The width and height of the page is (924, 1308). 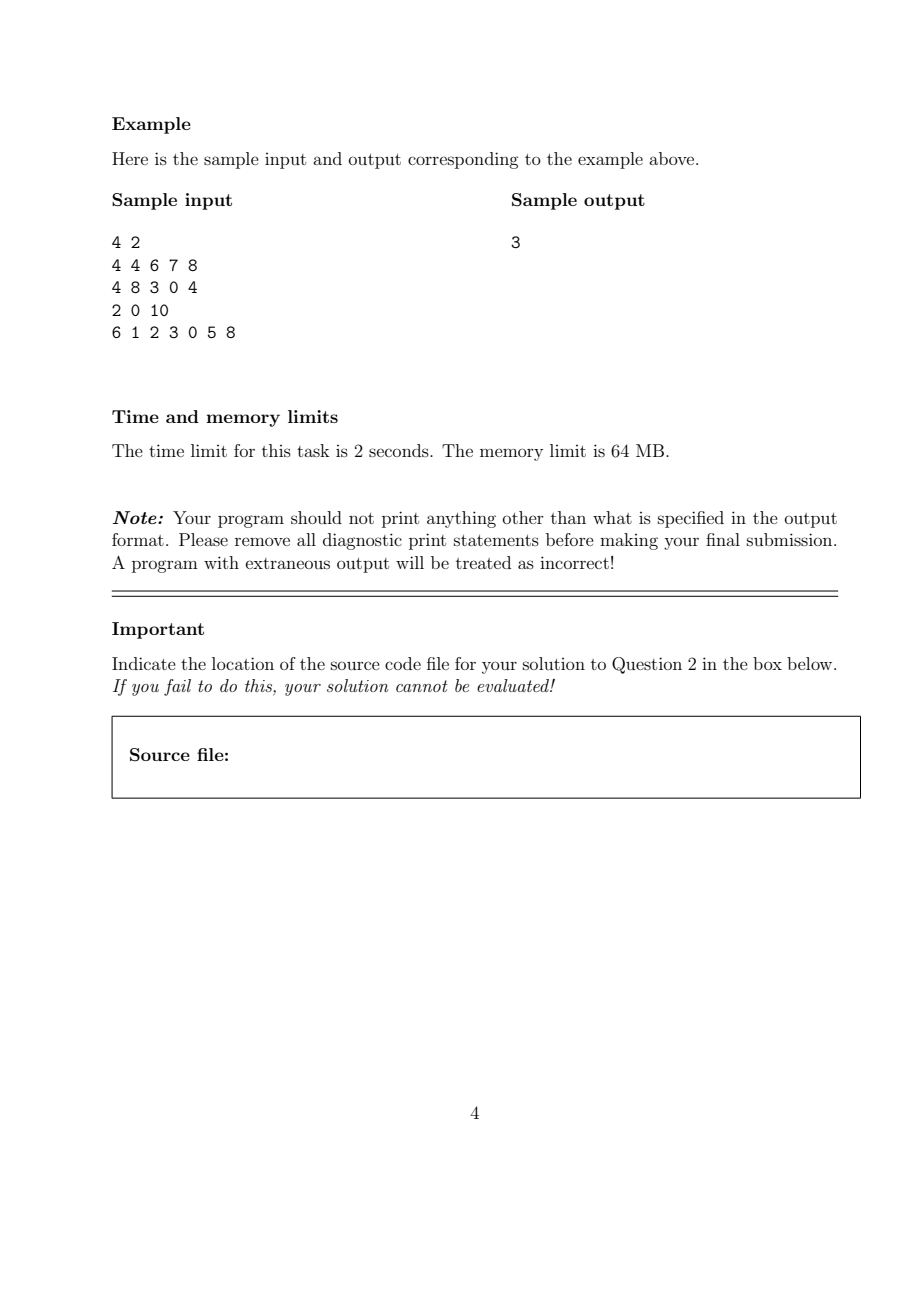 I want to click on evaluated, so click(x=514, y=685).
